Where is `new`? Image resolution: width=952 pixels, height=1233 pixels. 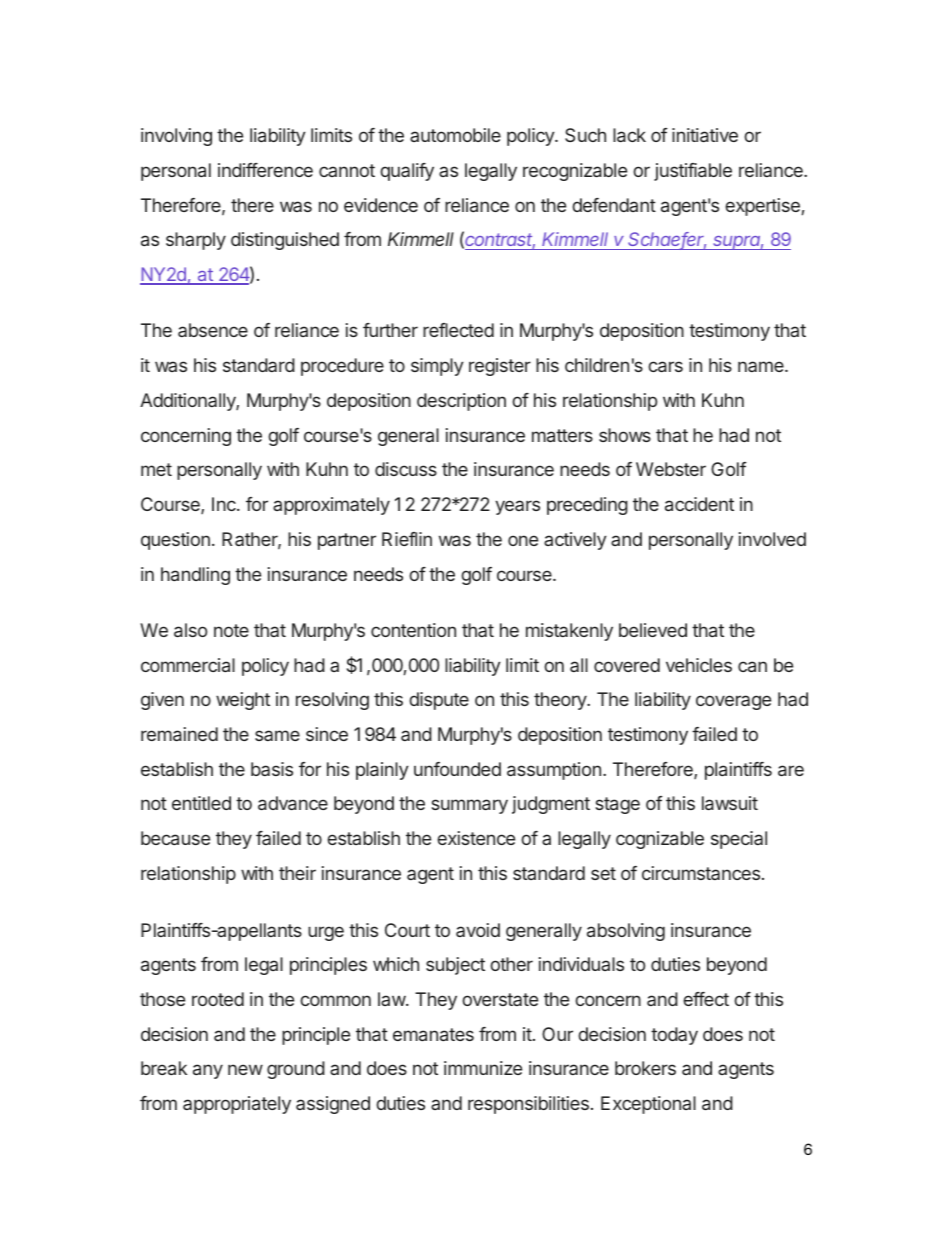 new is located at coordinates (245, 1069).
